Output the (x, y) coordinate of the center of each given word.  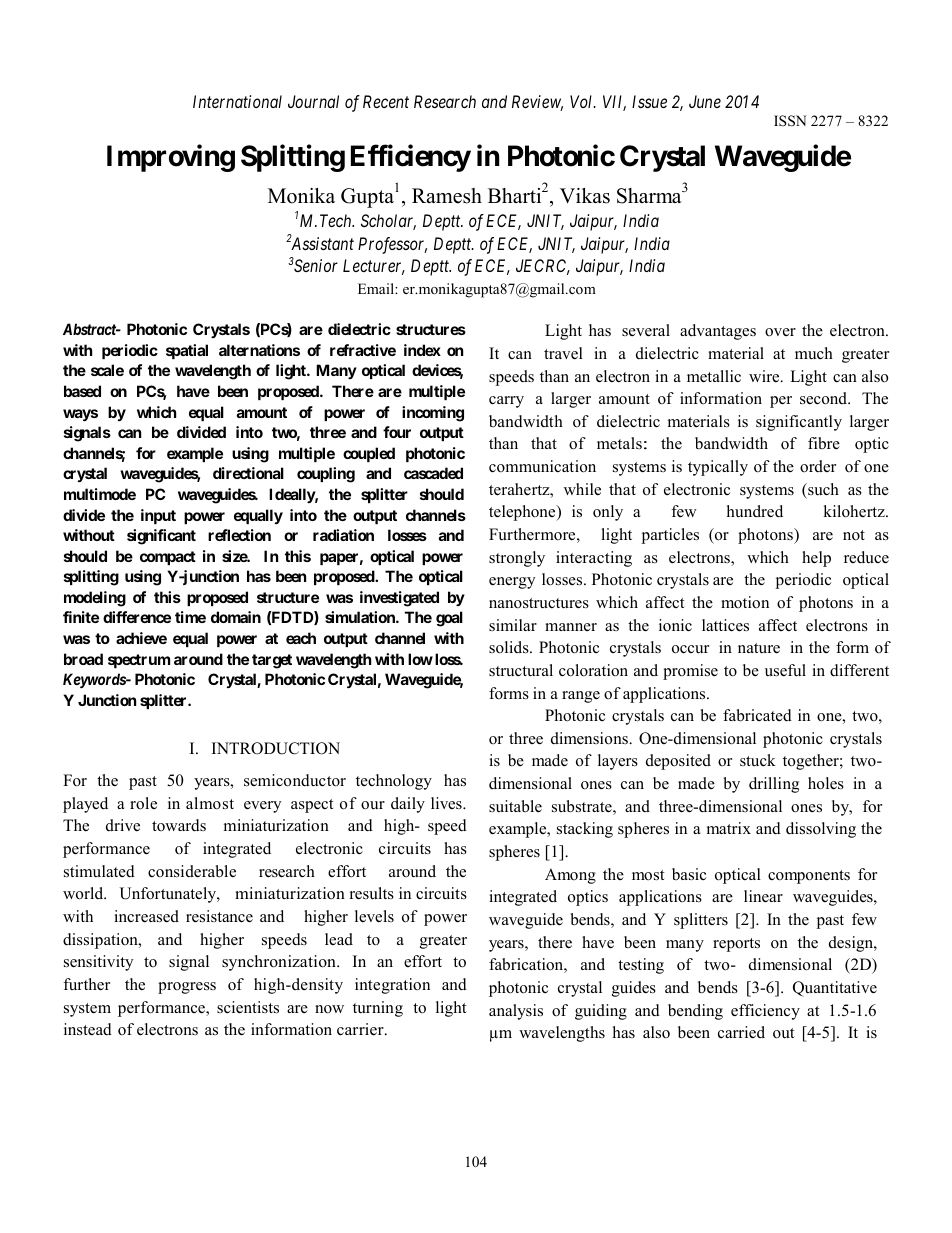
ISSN (790, 121)
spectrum (139, 661)
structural (521, 670)
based (82, 391)
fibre (824, 443)
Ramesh (447, 196)
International (237, 101)
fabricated (757, 715)
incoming (433, 414)
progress (187, 988)
